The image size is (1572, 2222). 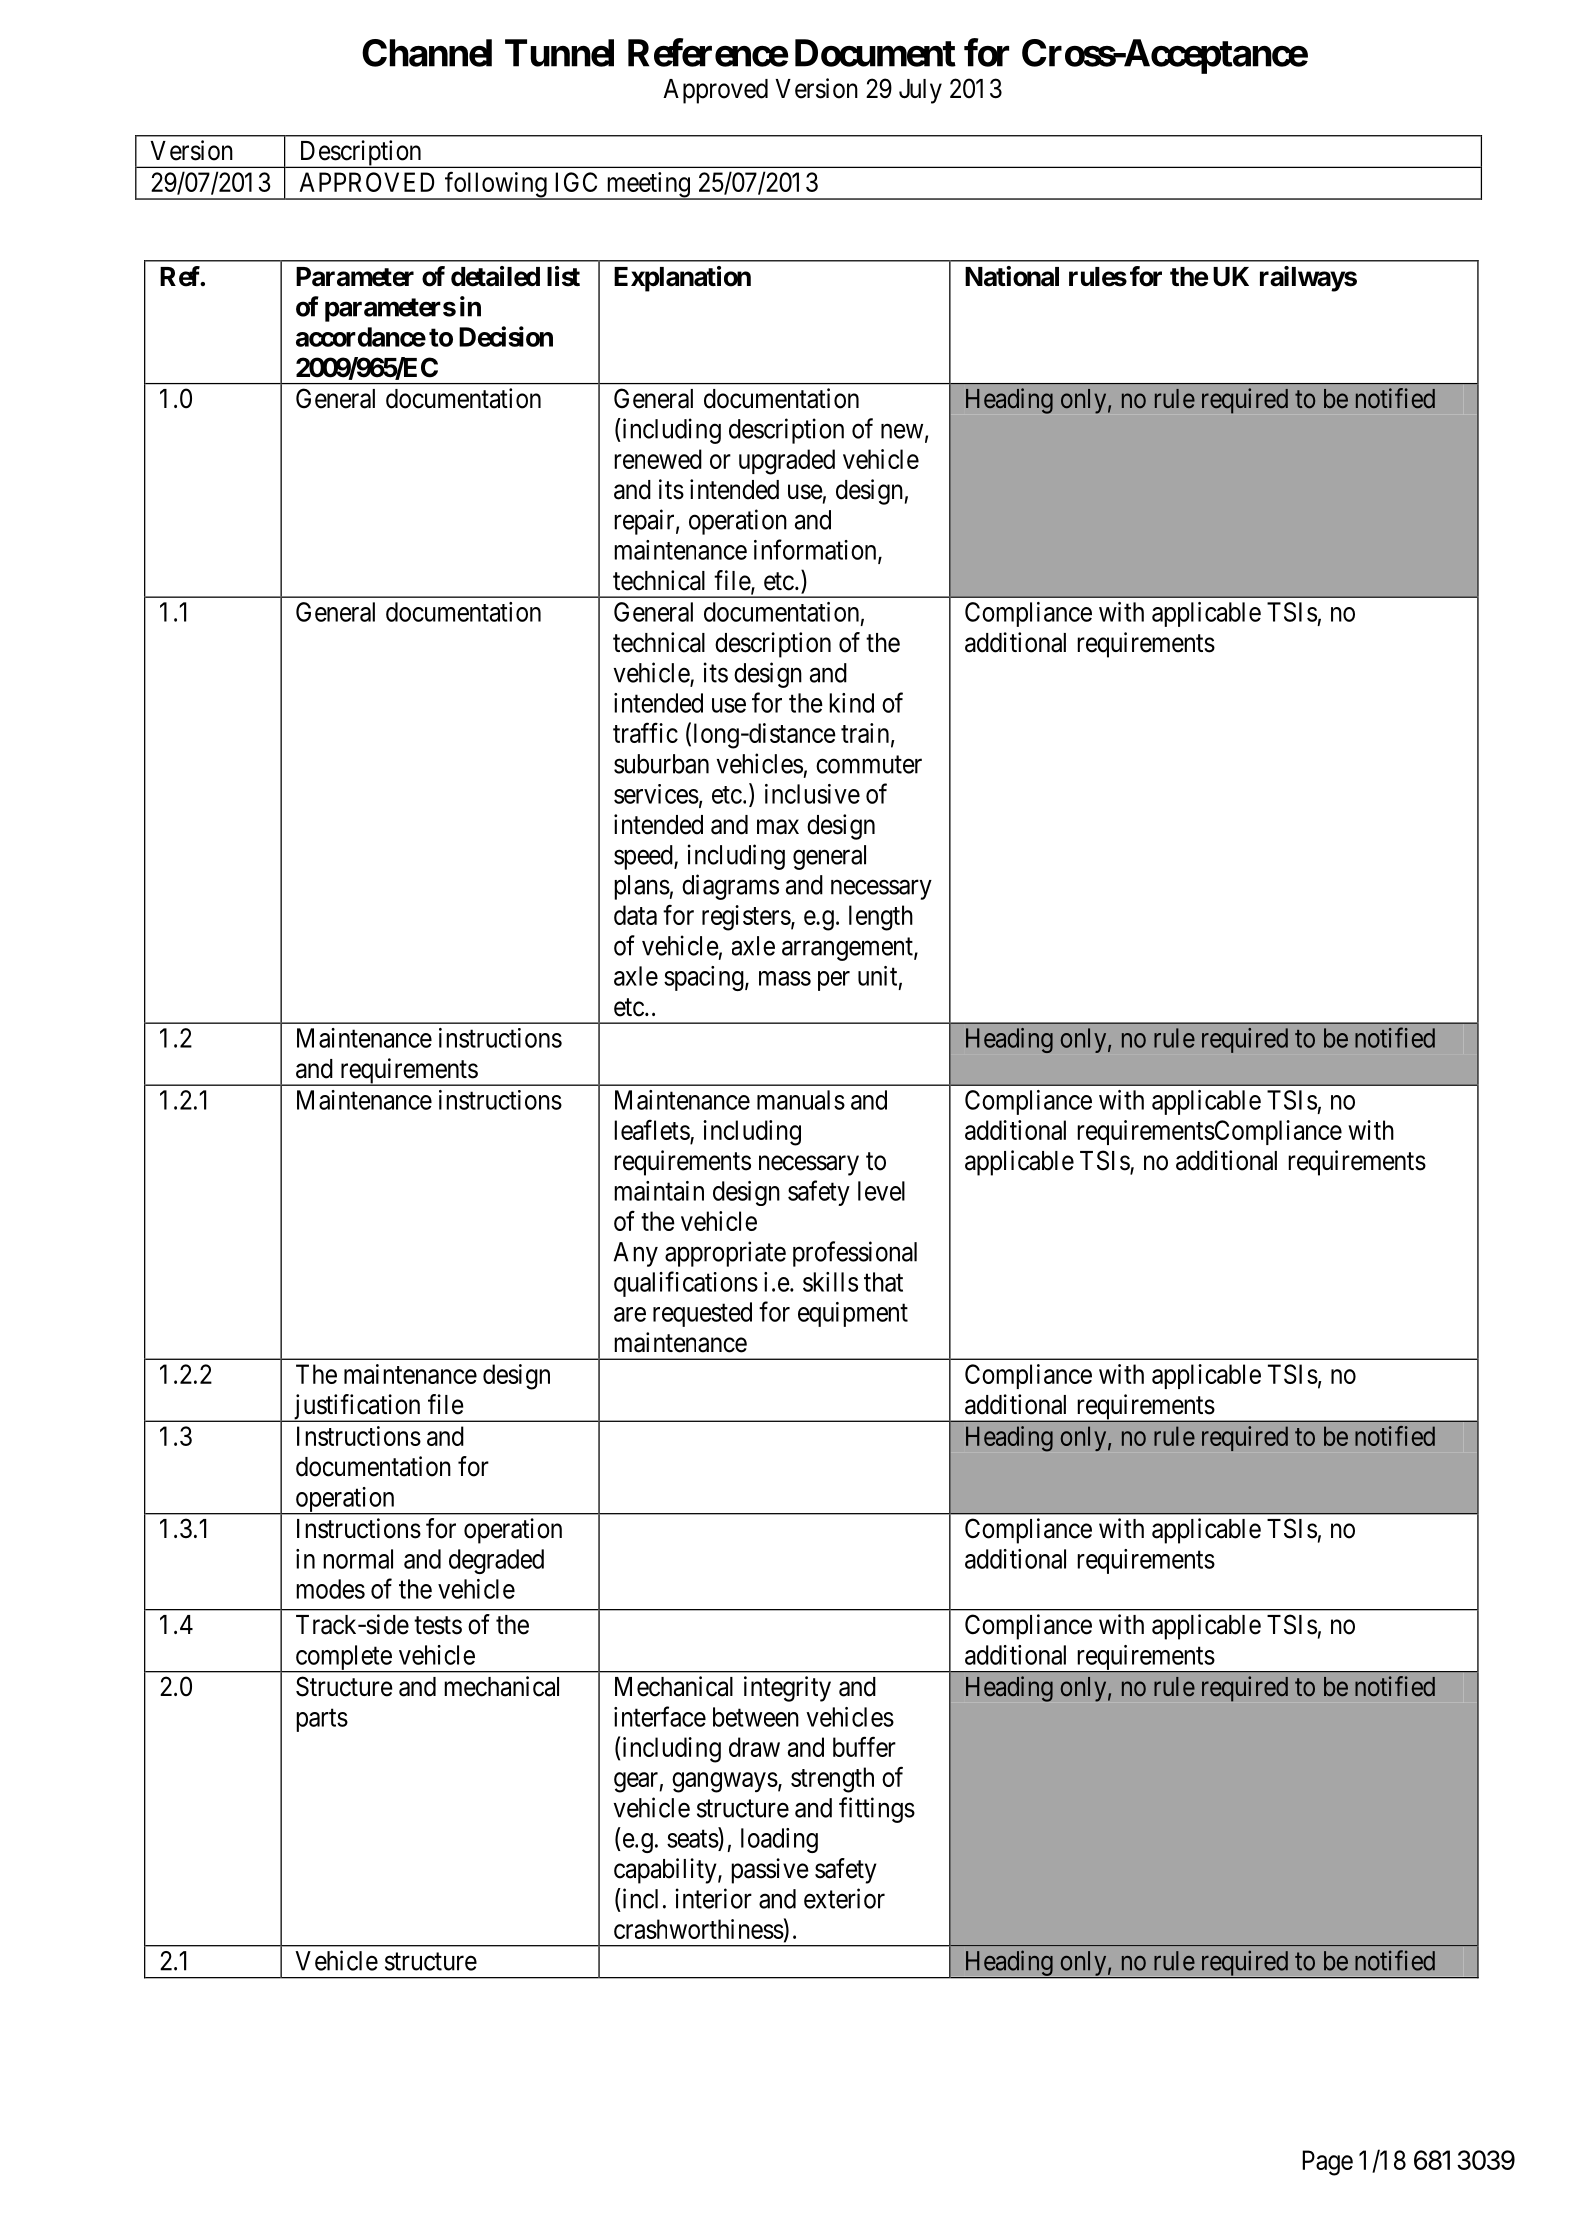 What do you see at coordinates (714, 1898) in the page?
I see `interior` at bounding box center [714, 1898].
